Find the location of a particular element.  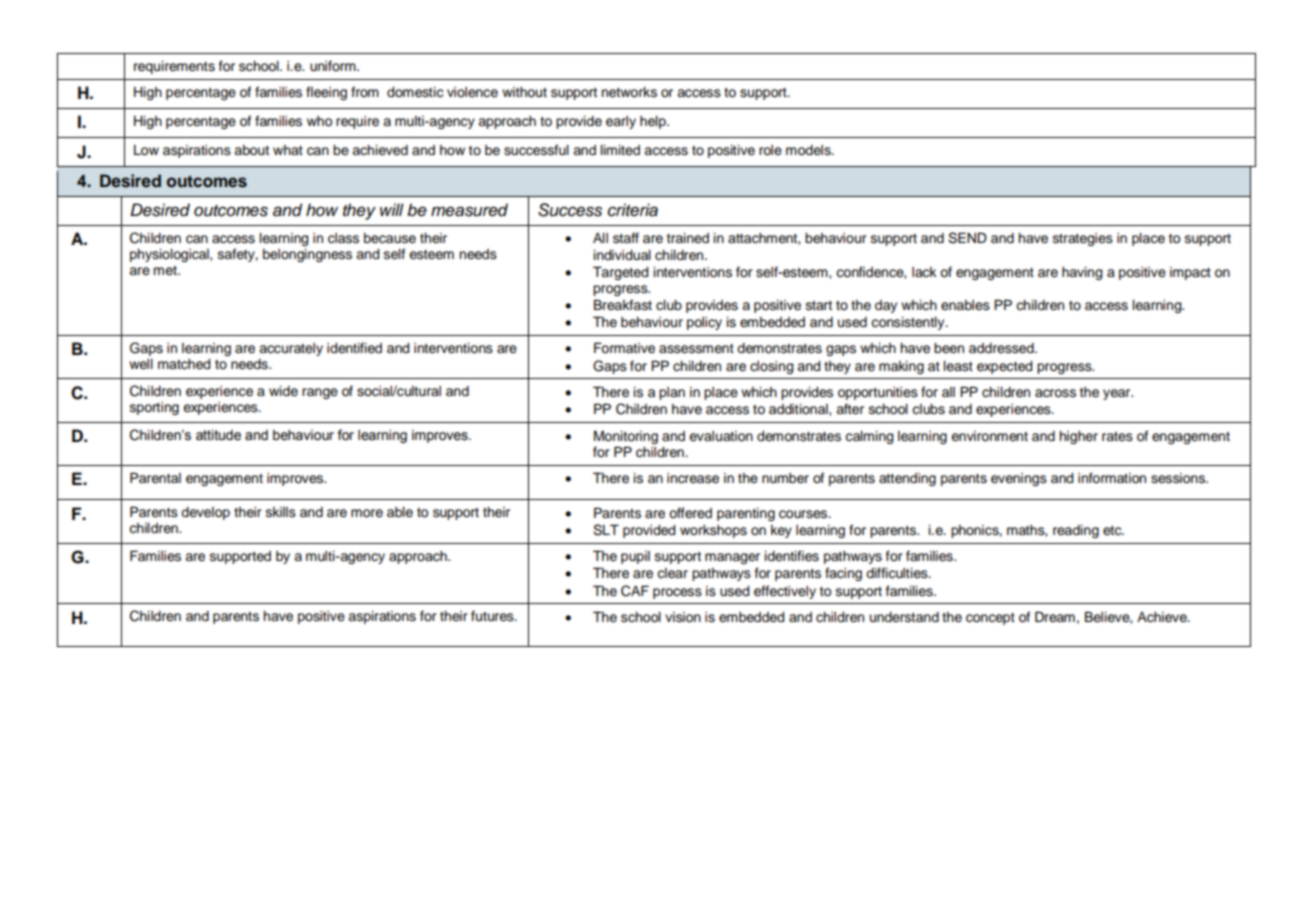

accurately is located at coordinates (291, 349).
